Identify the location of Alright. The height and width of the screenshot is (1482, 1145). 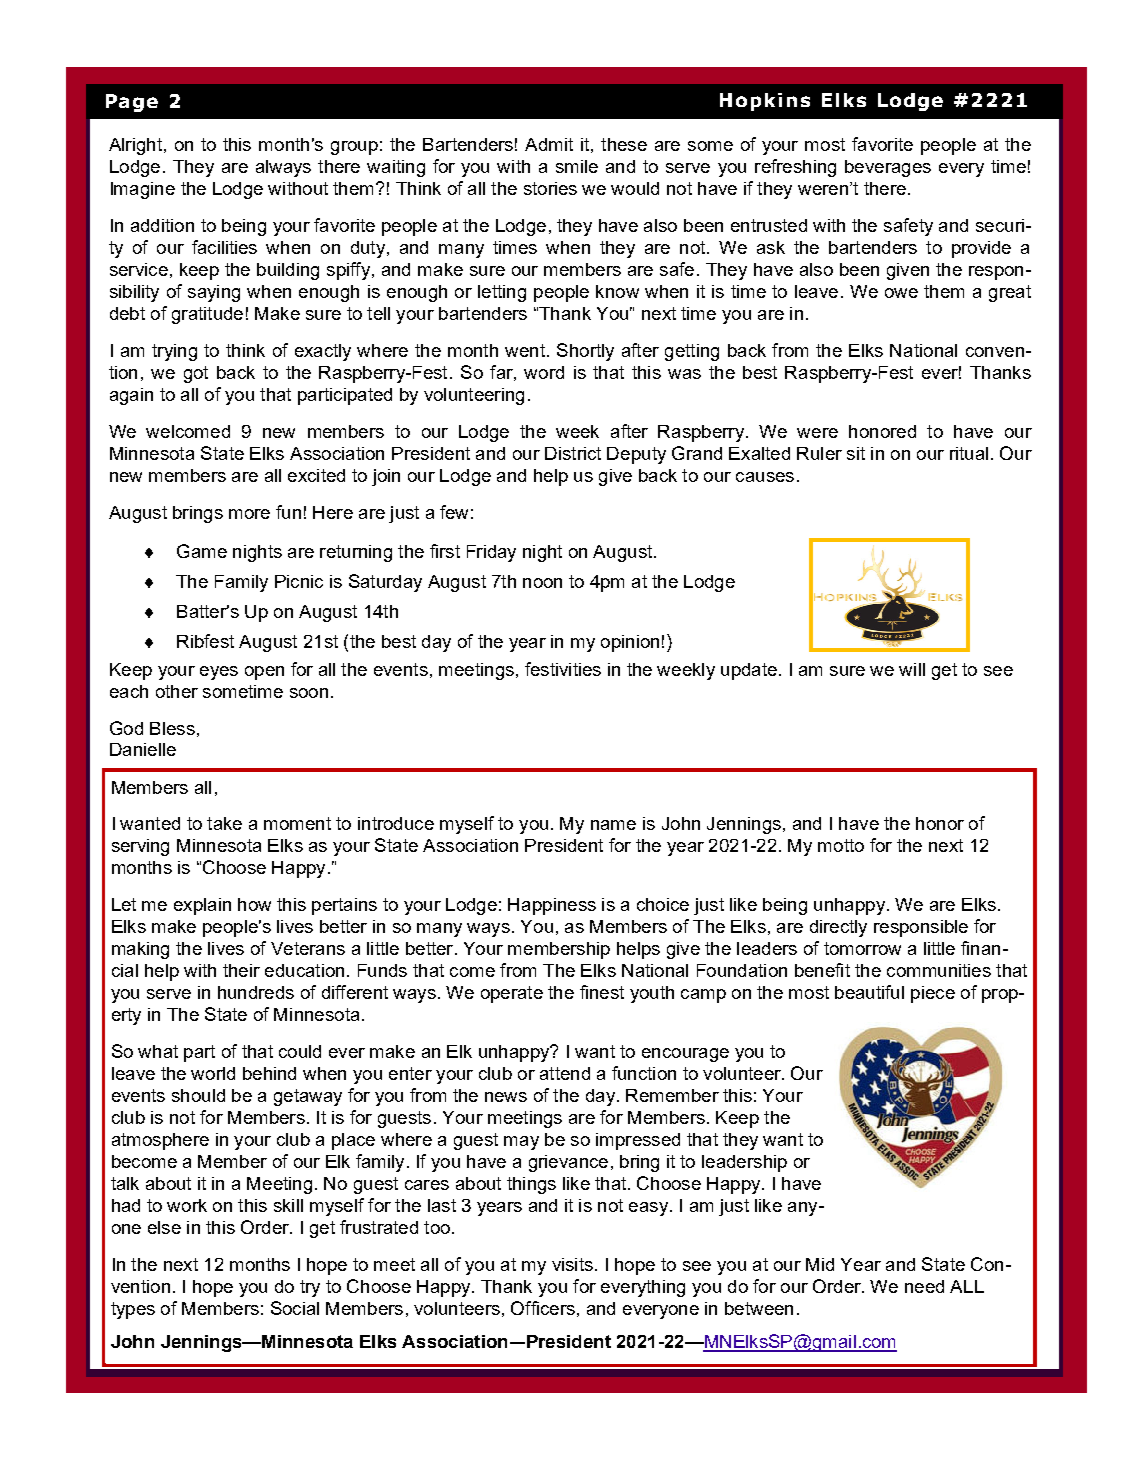
(135, 146).
